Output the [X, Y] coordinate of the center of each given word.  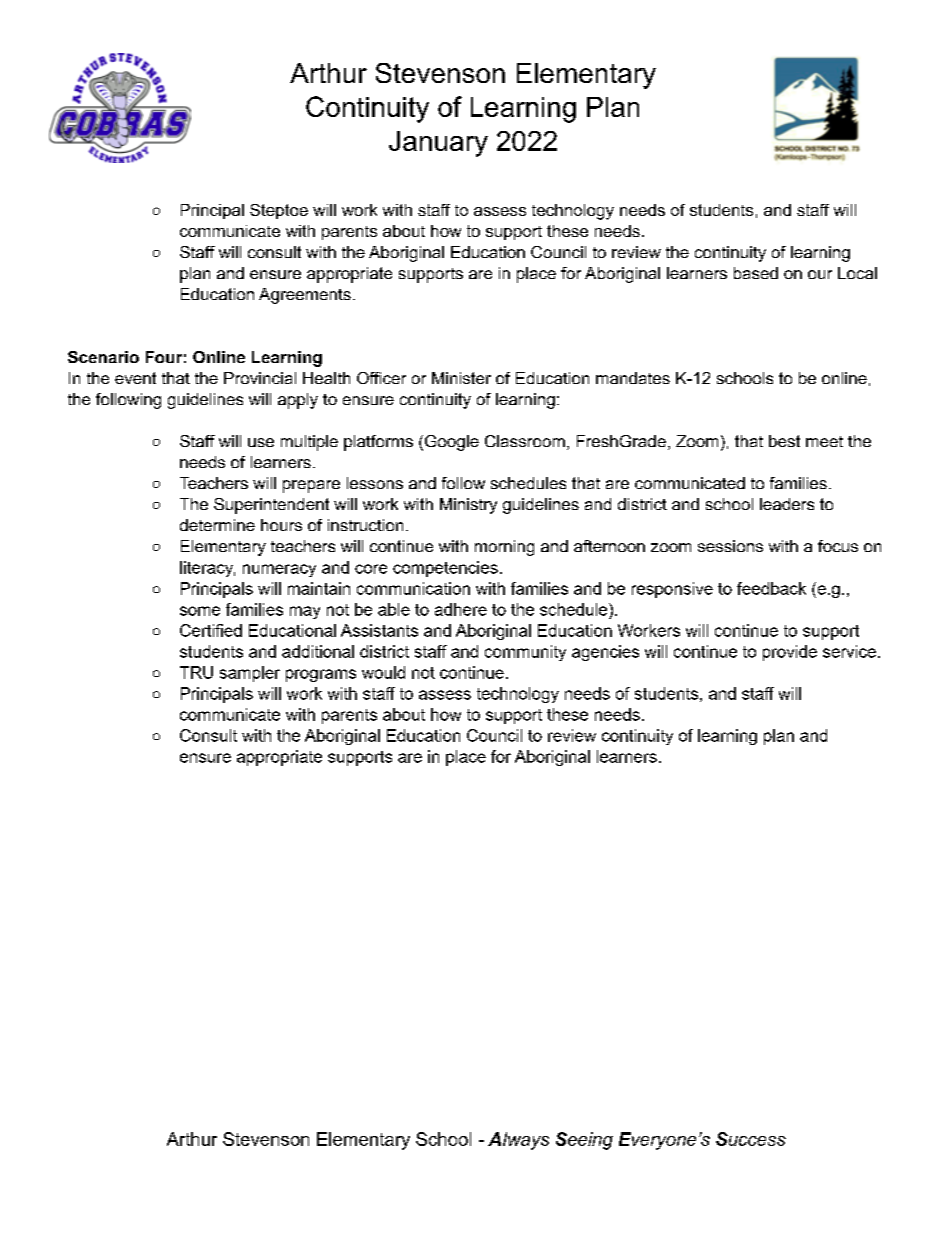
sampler [250, 674]
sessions [730, 546]
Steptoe [279, 211]
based [756, 273]
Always [518, 1141]
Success [751, 1139]
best [784, 441]
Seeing [584, 1141]
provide [790, 653]
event [135, 378]
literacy [207, 569]
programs [321, 675]
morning [504, 548]
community [525, 653]
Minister [461, 378]
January [438, 144]
